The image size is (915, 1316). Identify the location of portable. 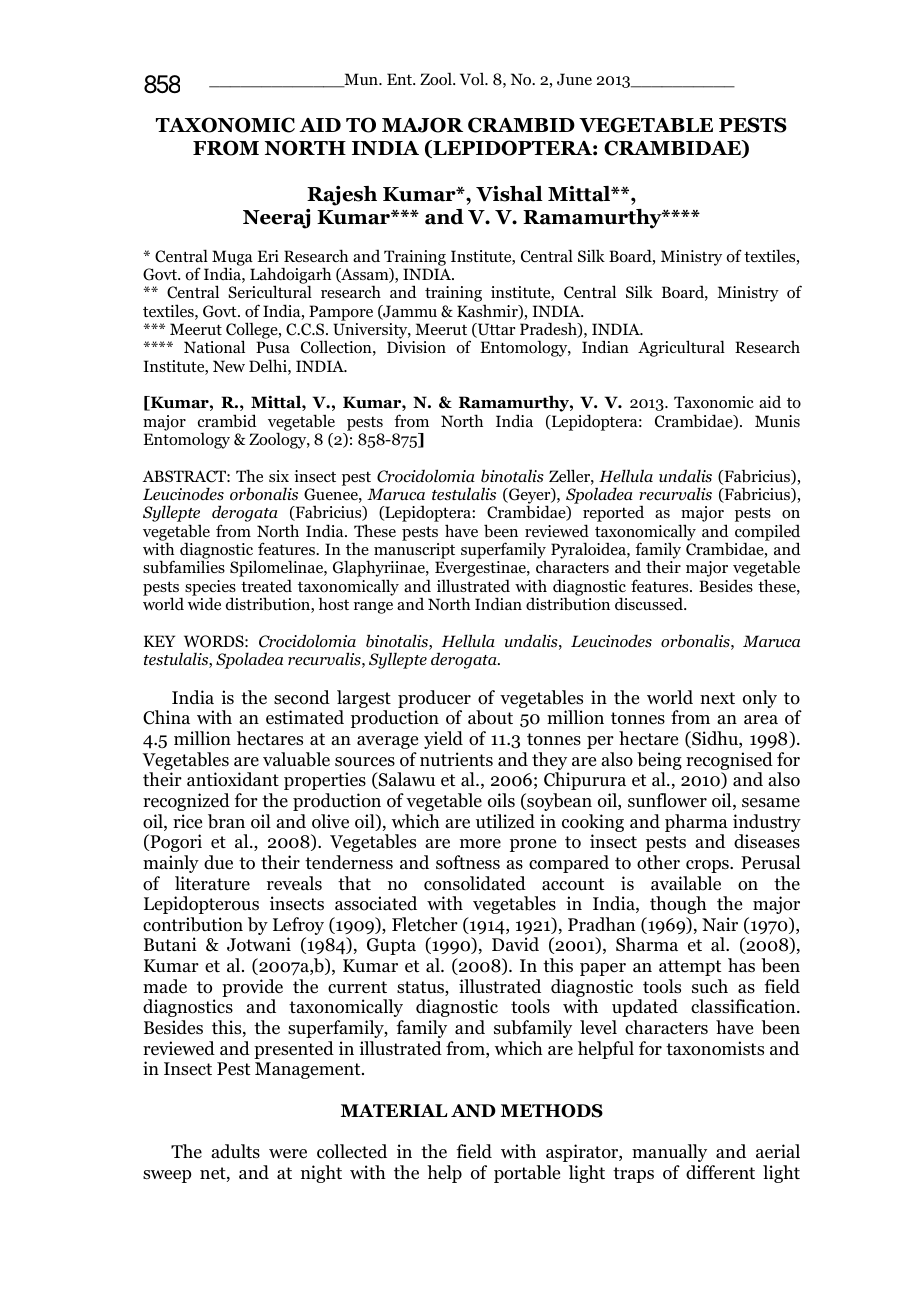
(527, 1174).
